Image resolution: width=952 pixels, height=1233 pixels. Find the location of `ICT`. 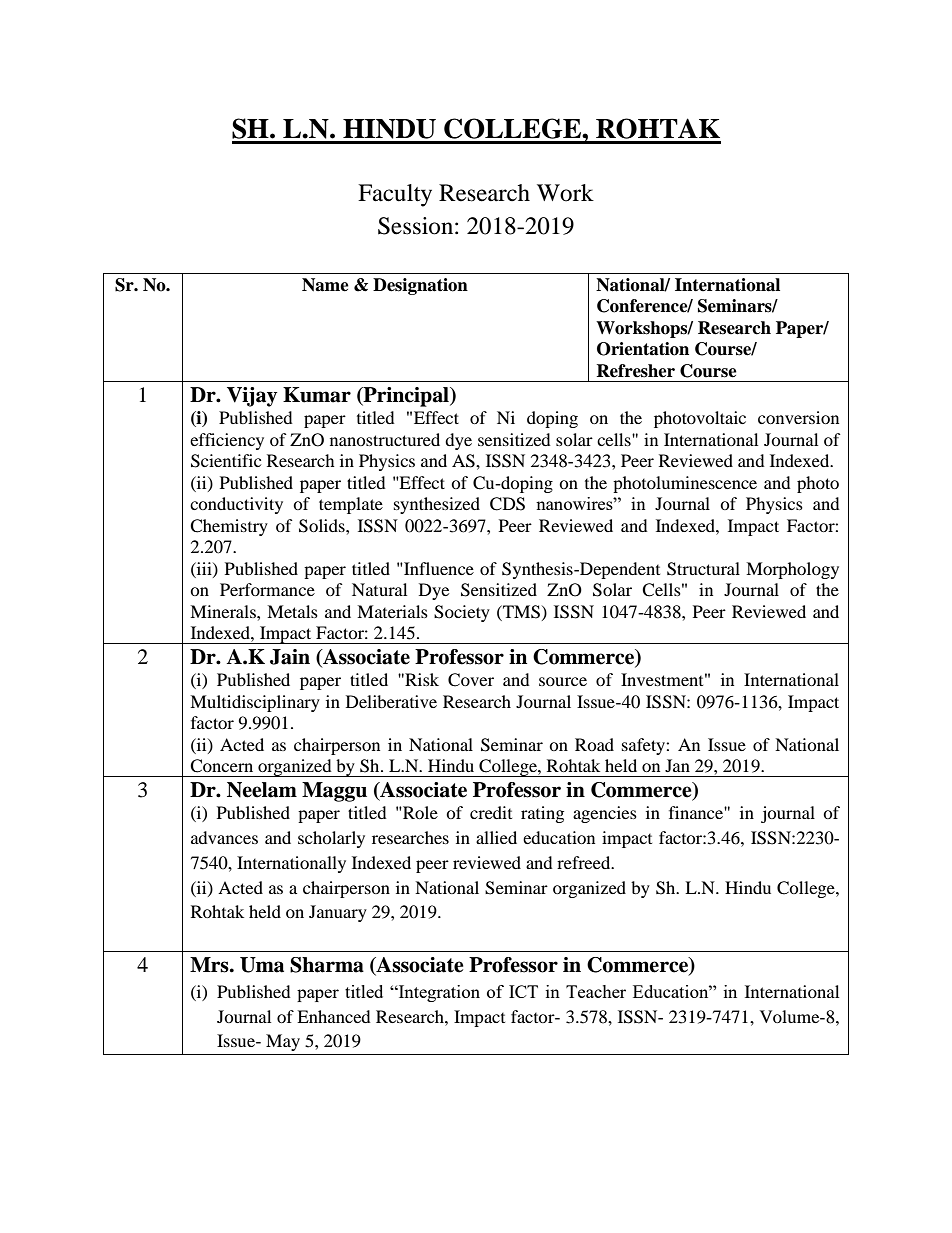

ICT is located at coordinates (523, 991).
